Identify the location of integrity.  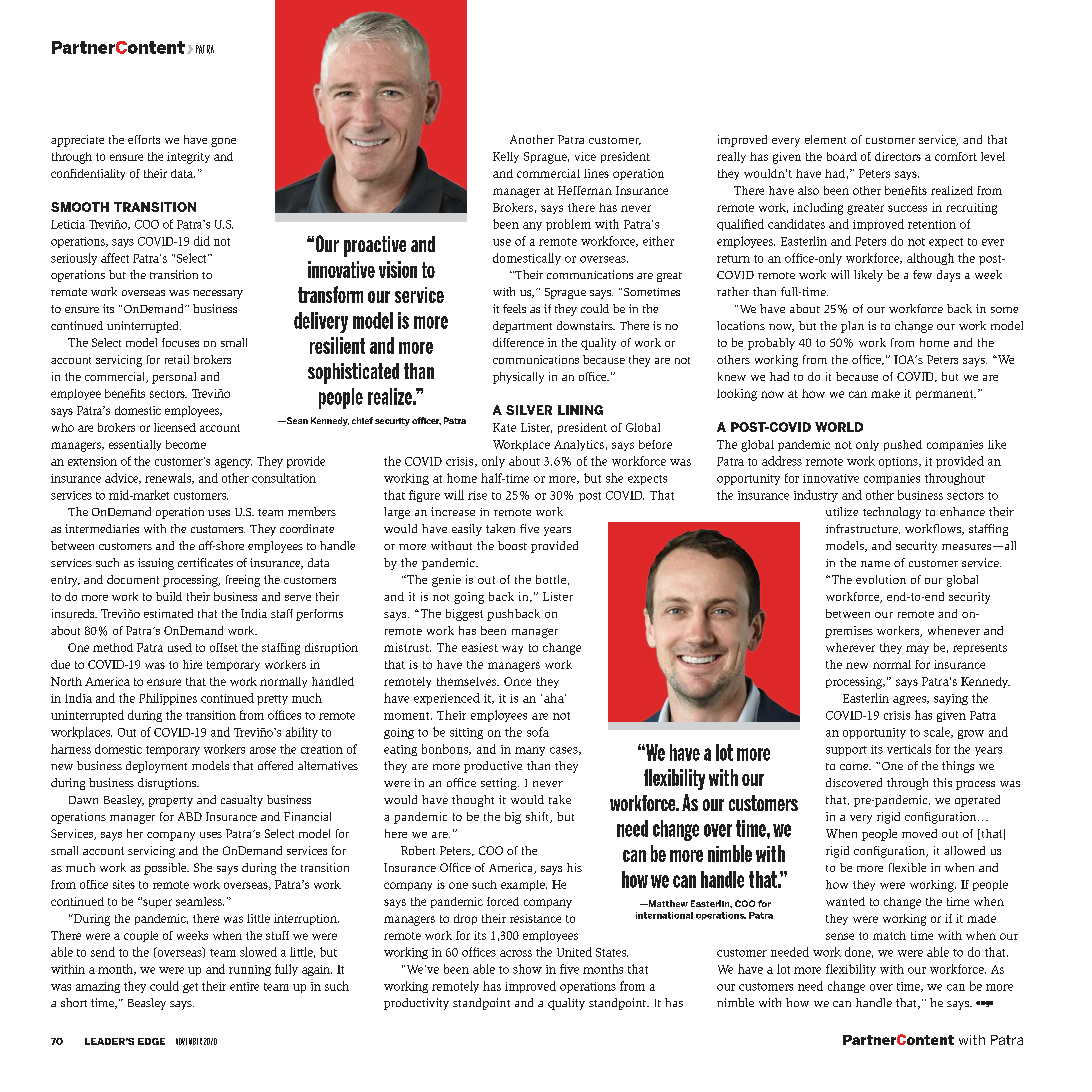
(188, 158).
